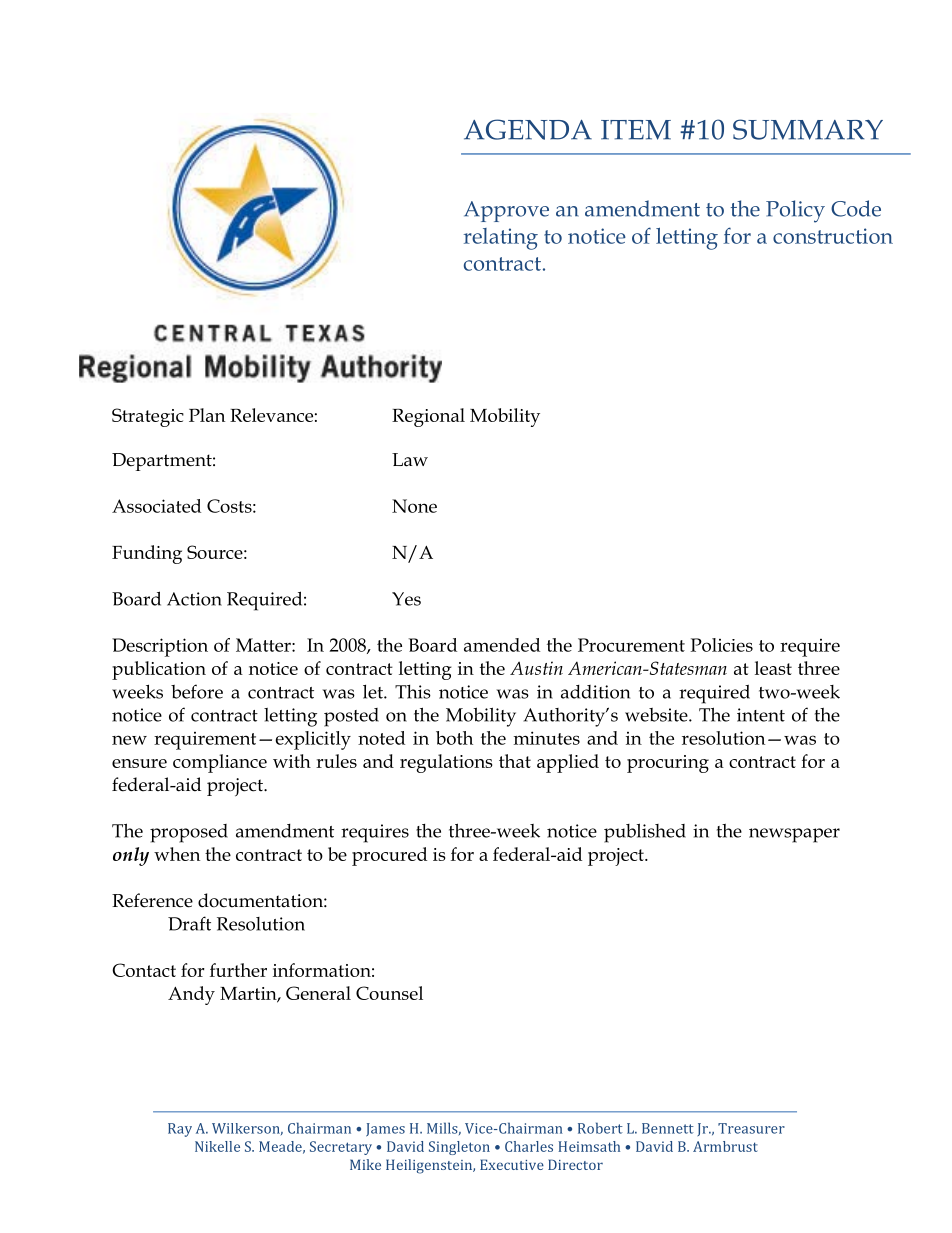 The image size is (952, 1233). I want to click on Yes, so click(406, 599).
